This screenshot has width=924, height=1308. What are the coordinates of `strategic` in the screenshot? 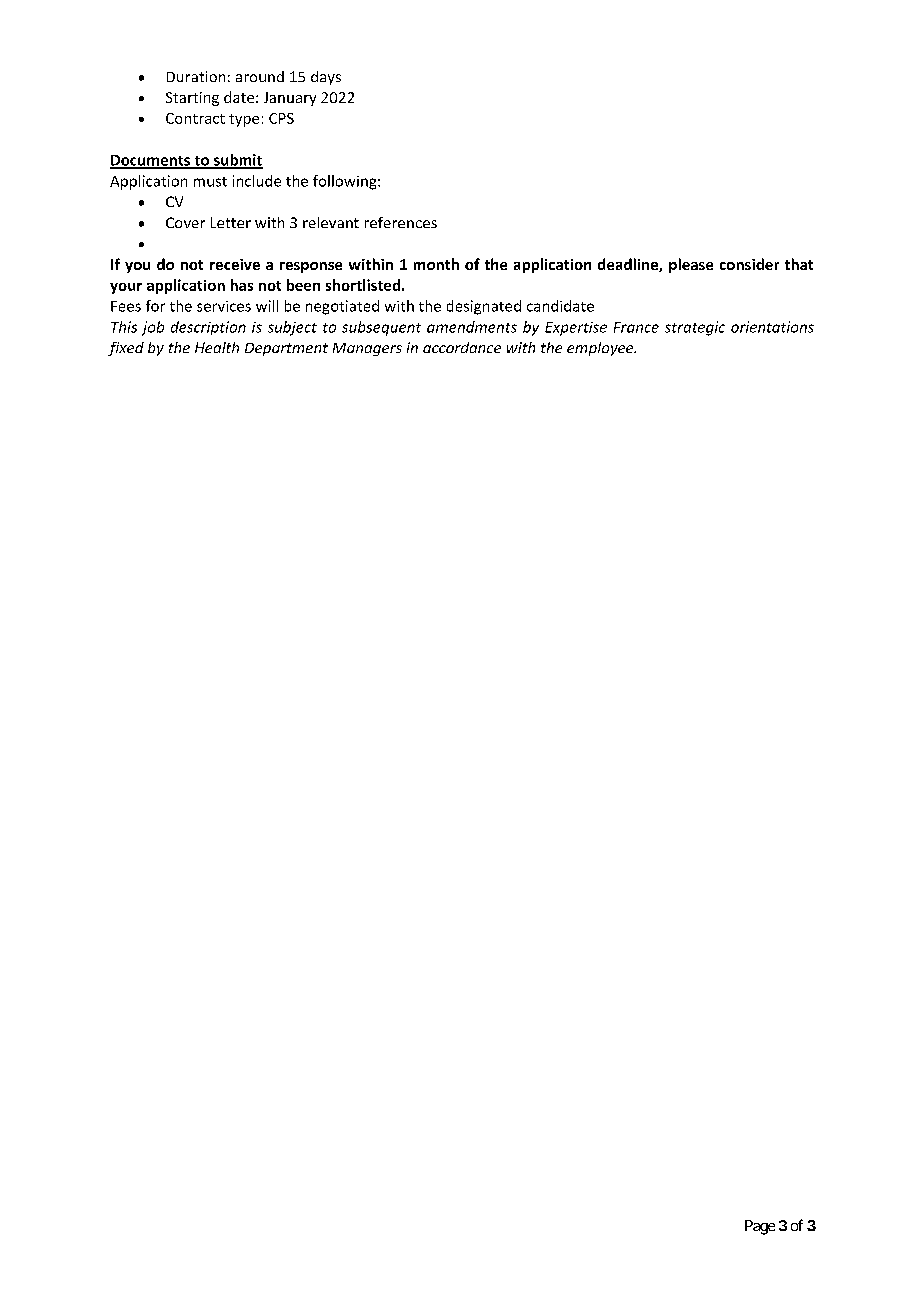 It's located at (695, 328).
